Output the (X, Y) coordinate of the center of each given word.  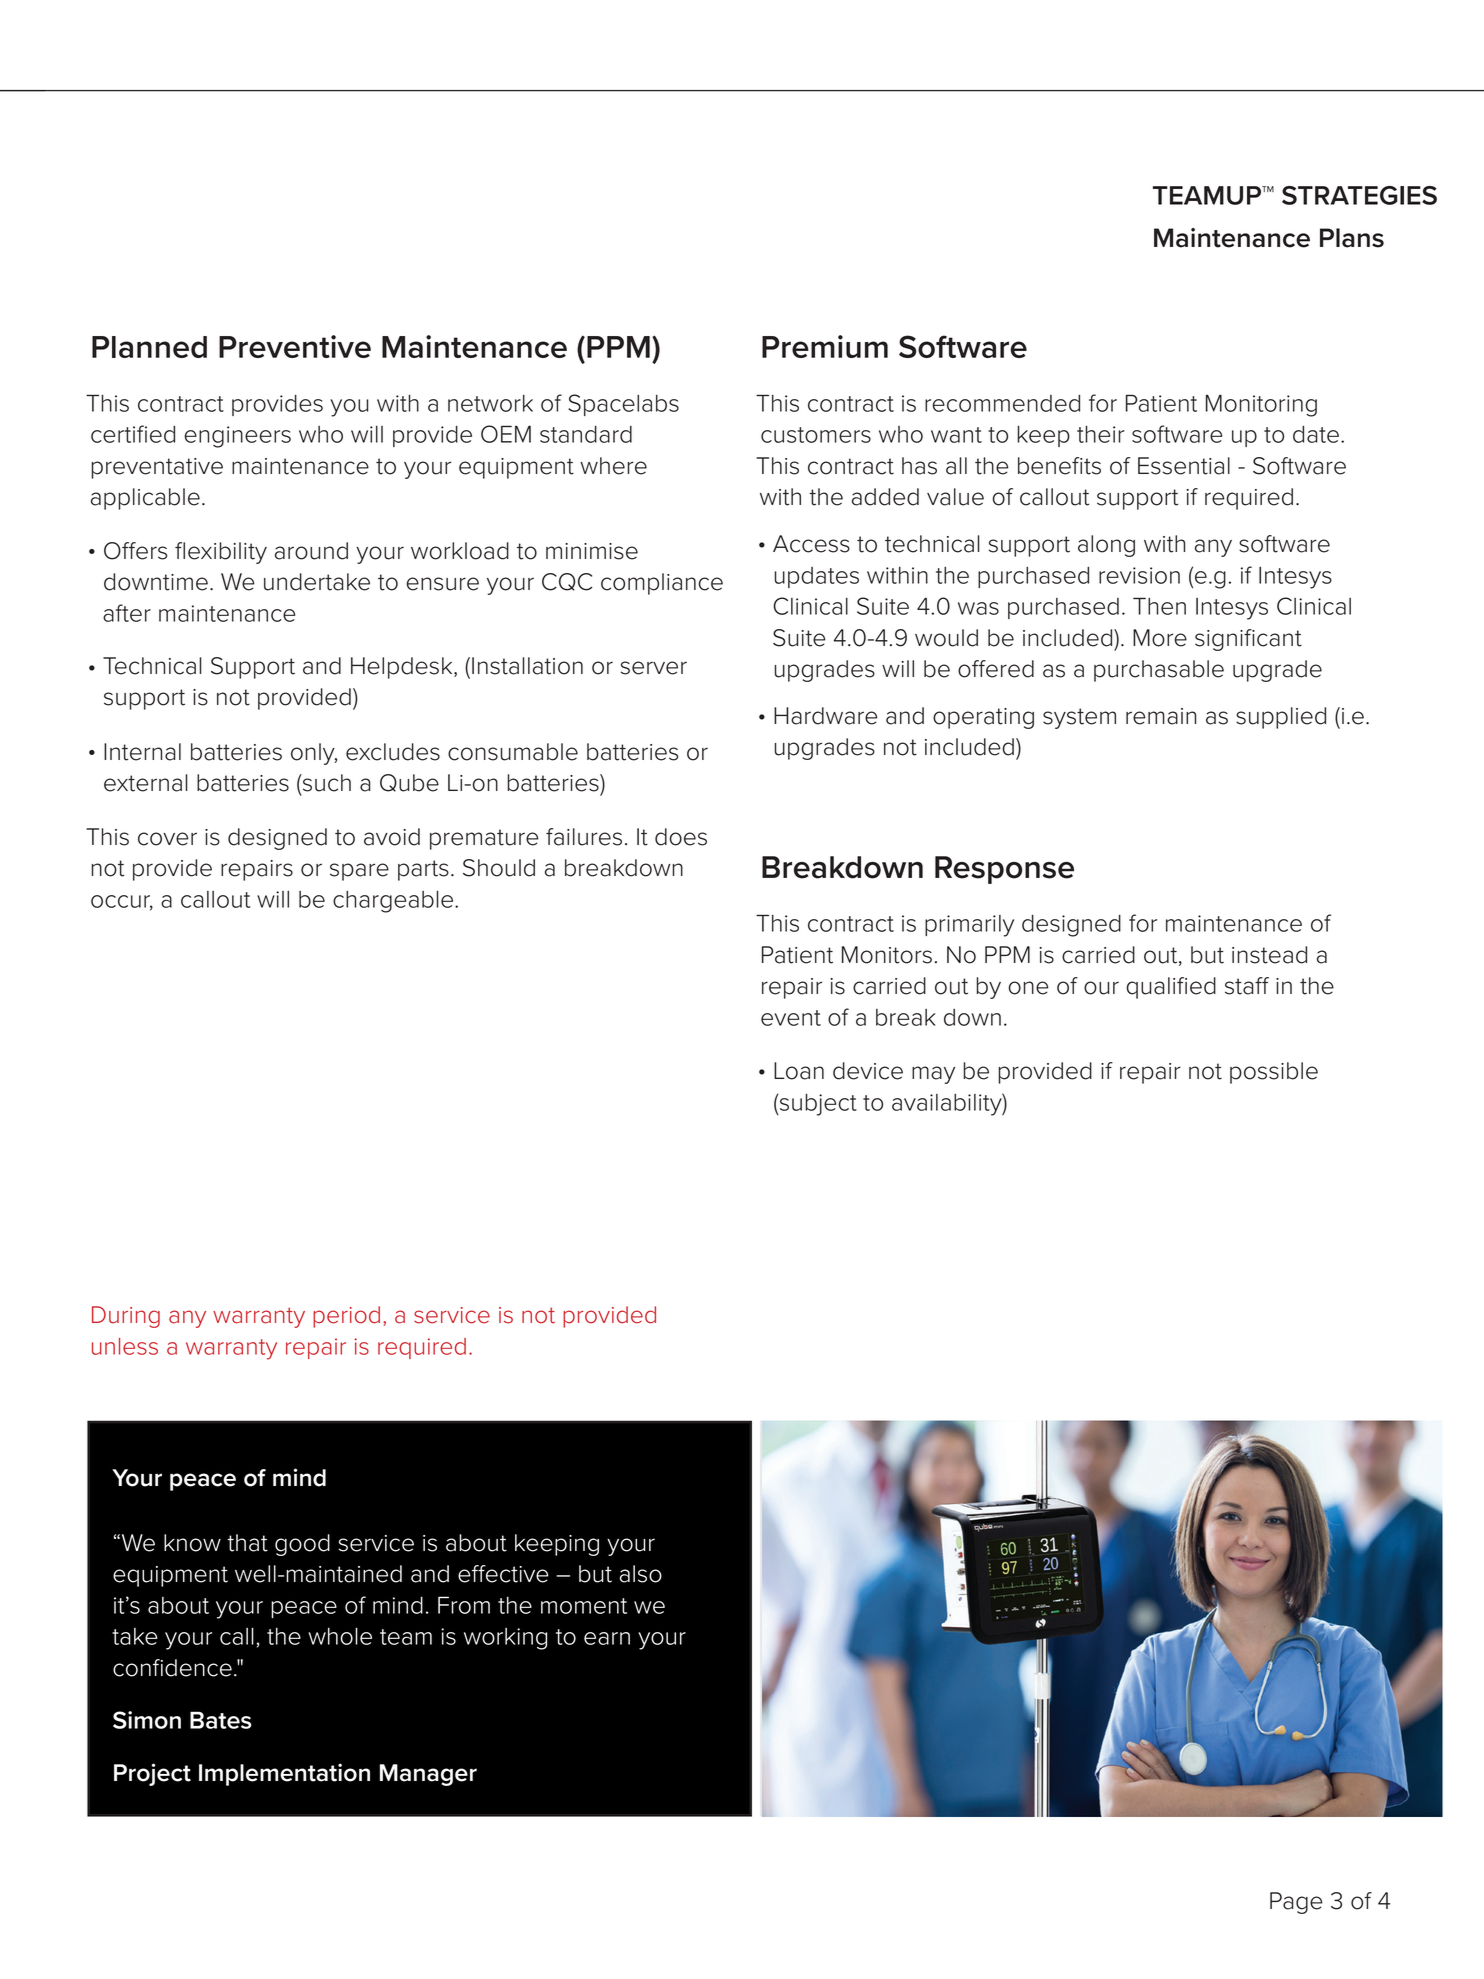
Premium (825, 346)
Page (1296, 1903)
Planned (149, 347)
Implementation (284, 1774)
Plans (1352, 238)
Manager (428, 1775)
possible (1274, 1073)
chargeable (394, 902)
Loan (799, 1071)
